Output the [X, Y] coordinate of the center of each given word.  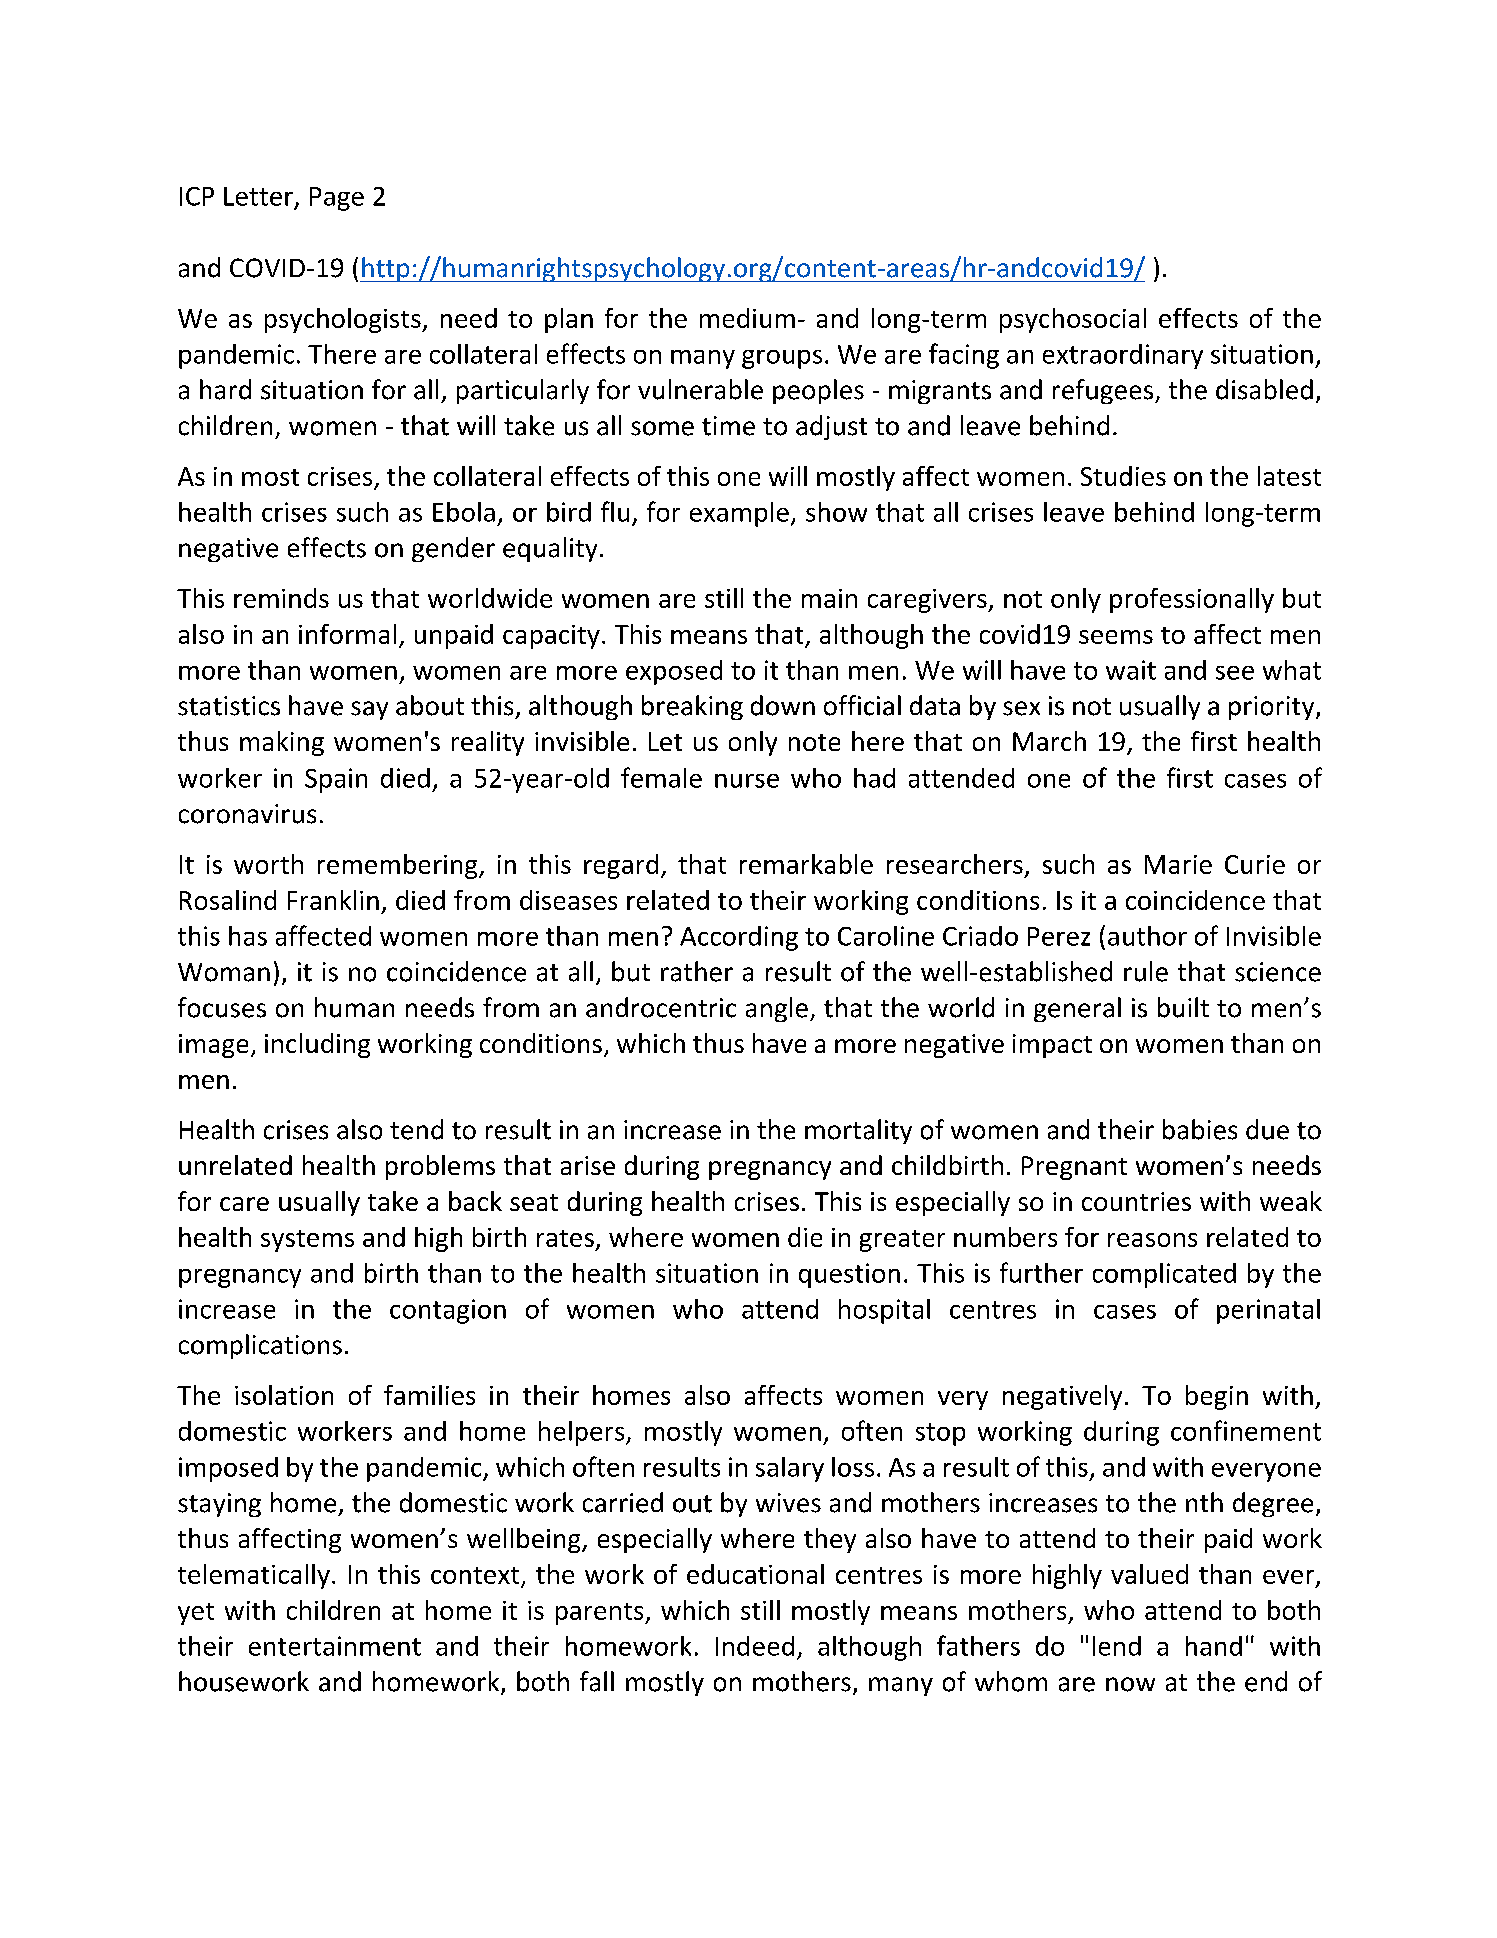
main [829, 598]
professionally [1192, 600]
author [1147, 936]
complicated [1164, 1275]
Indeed [755, 1646]
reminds [281, 598]
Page [337, 199]
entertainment [335, 1646]
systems [307, 1241]
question [849, 1275]
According [739, 938]
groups [782, 359]
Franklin [333, 900]
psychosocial [1073, 320]
